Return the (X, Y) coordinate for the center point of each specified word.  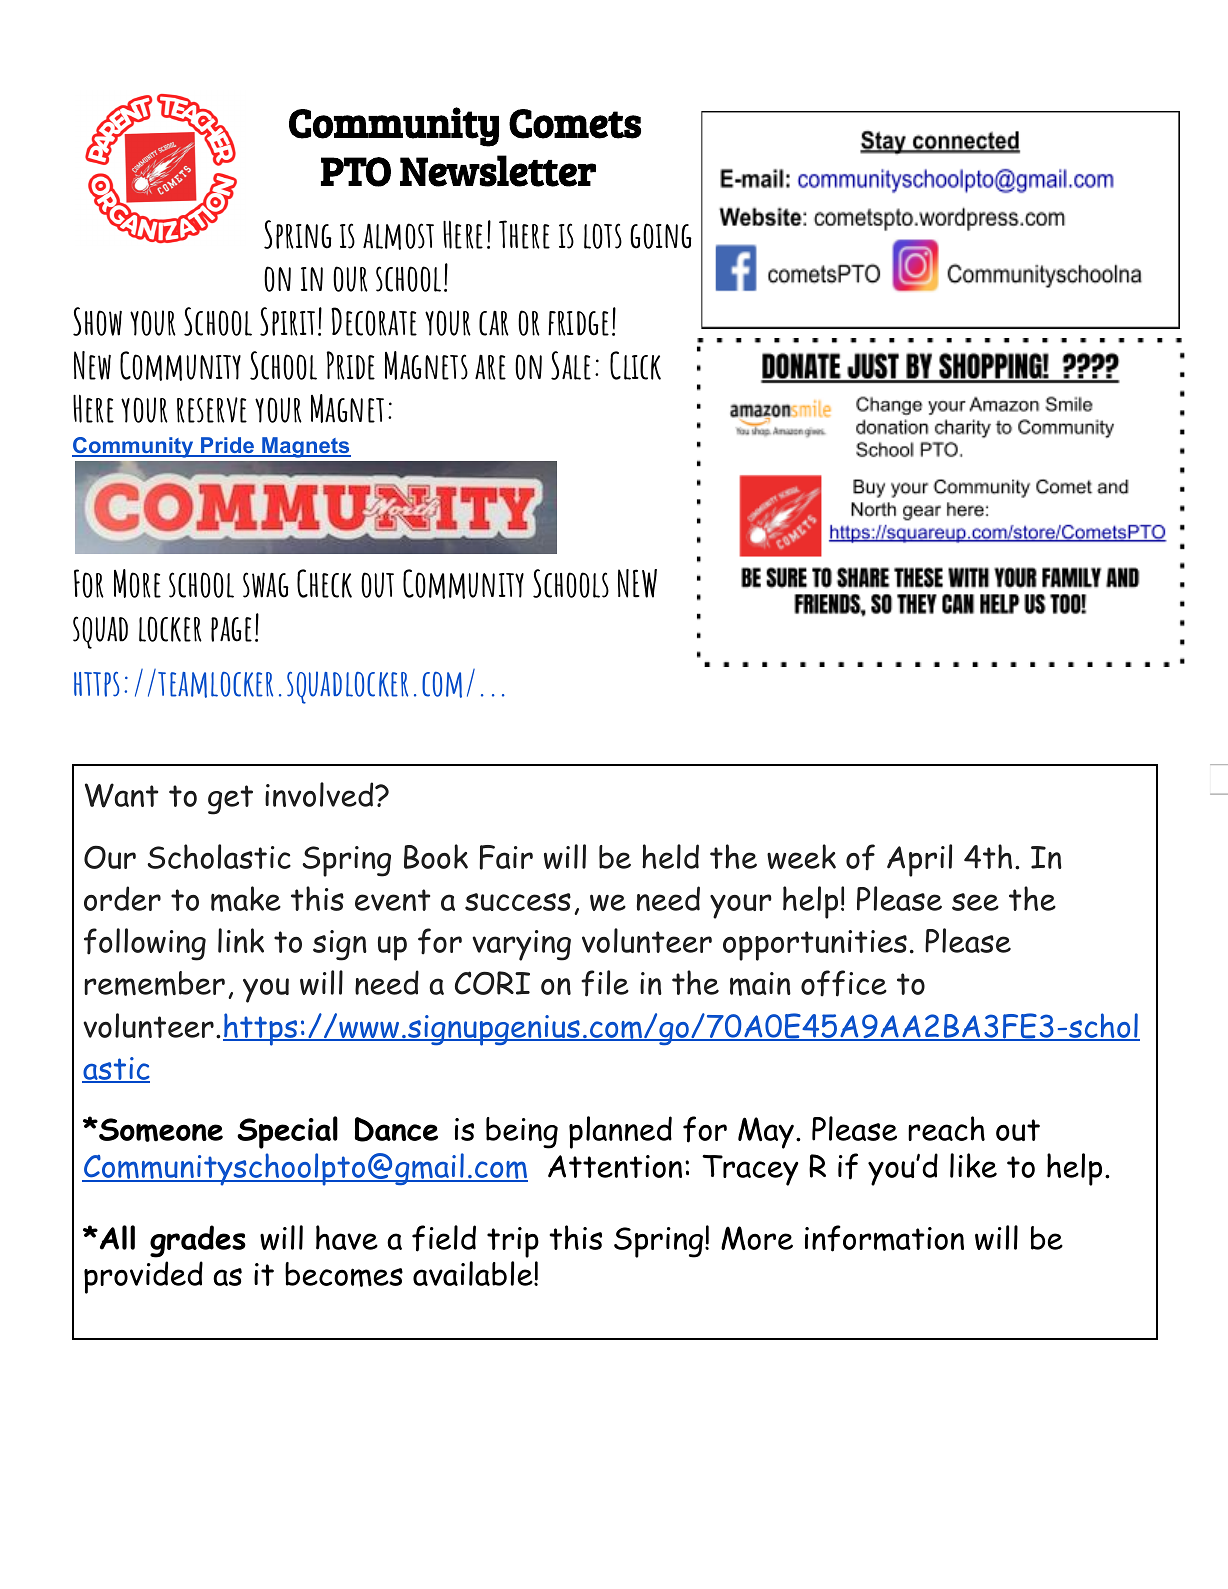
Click (635, 365)
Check (324, 583)
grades (198, 1241)
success (518, 902)
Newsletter (498, 171)
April (919, 860)
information (884, 1238)
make (246, 899)
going (661, 236)
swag (266, 585)
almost (398, 236)
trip (513, 1242)
